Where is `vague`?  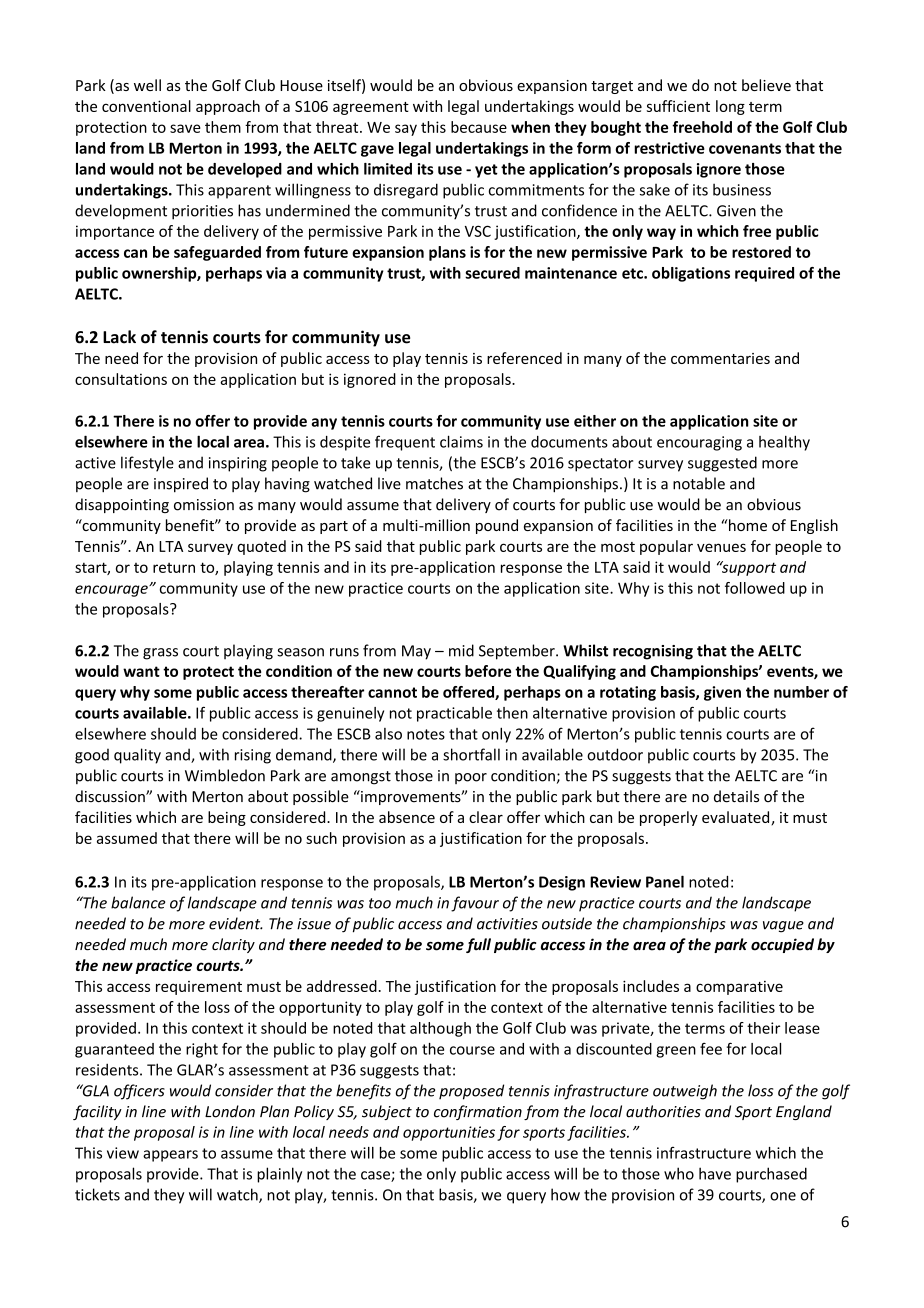 vague is located at coordinates (783, 927).
